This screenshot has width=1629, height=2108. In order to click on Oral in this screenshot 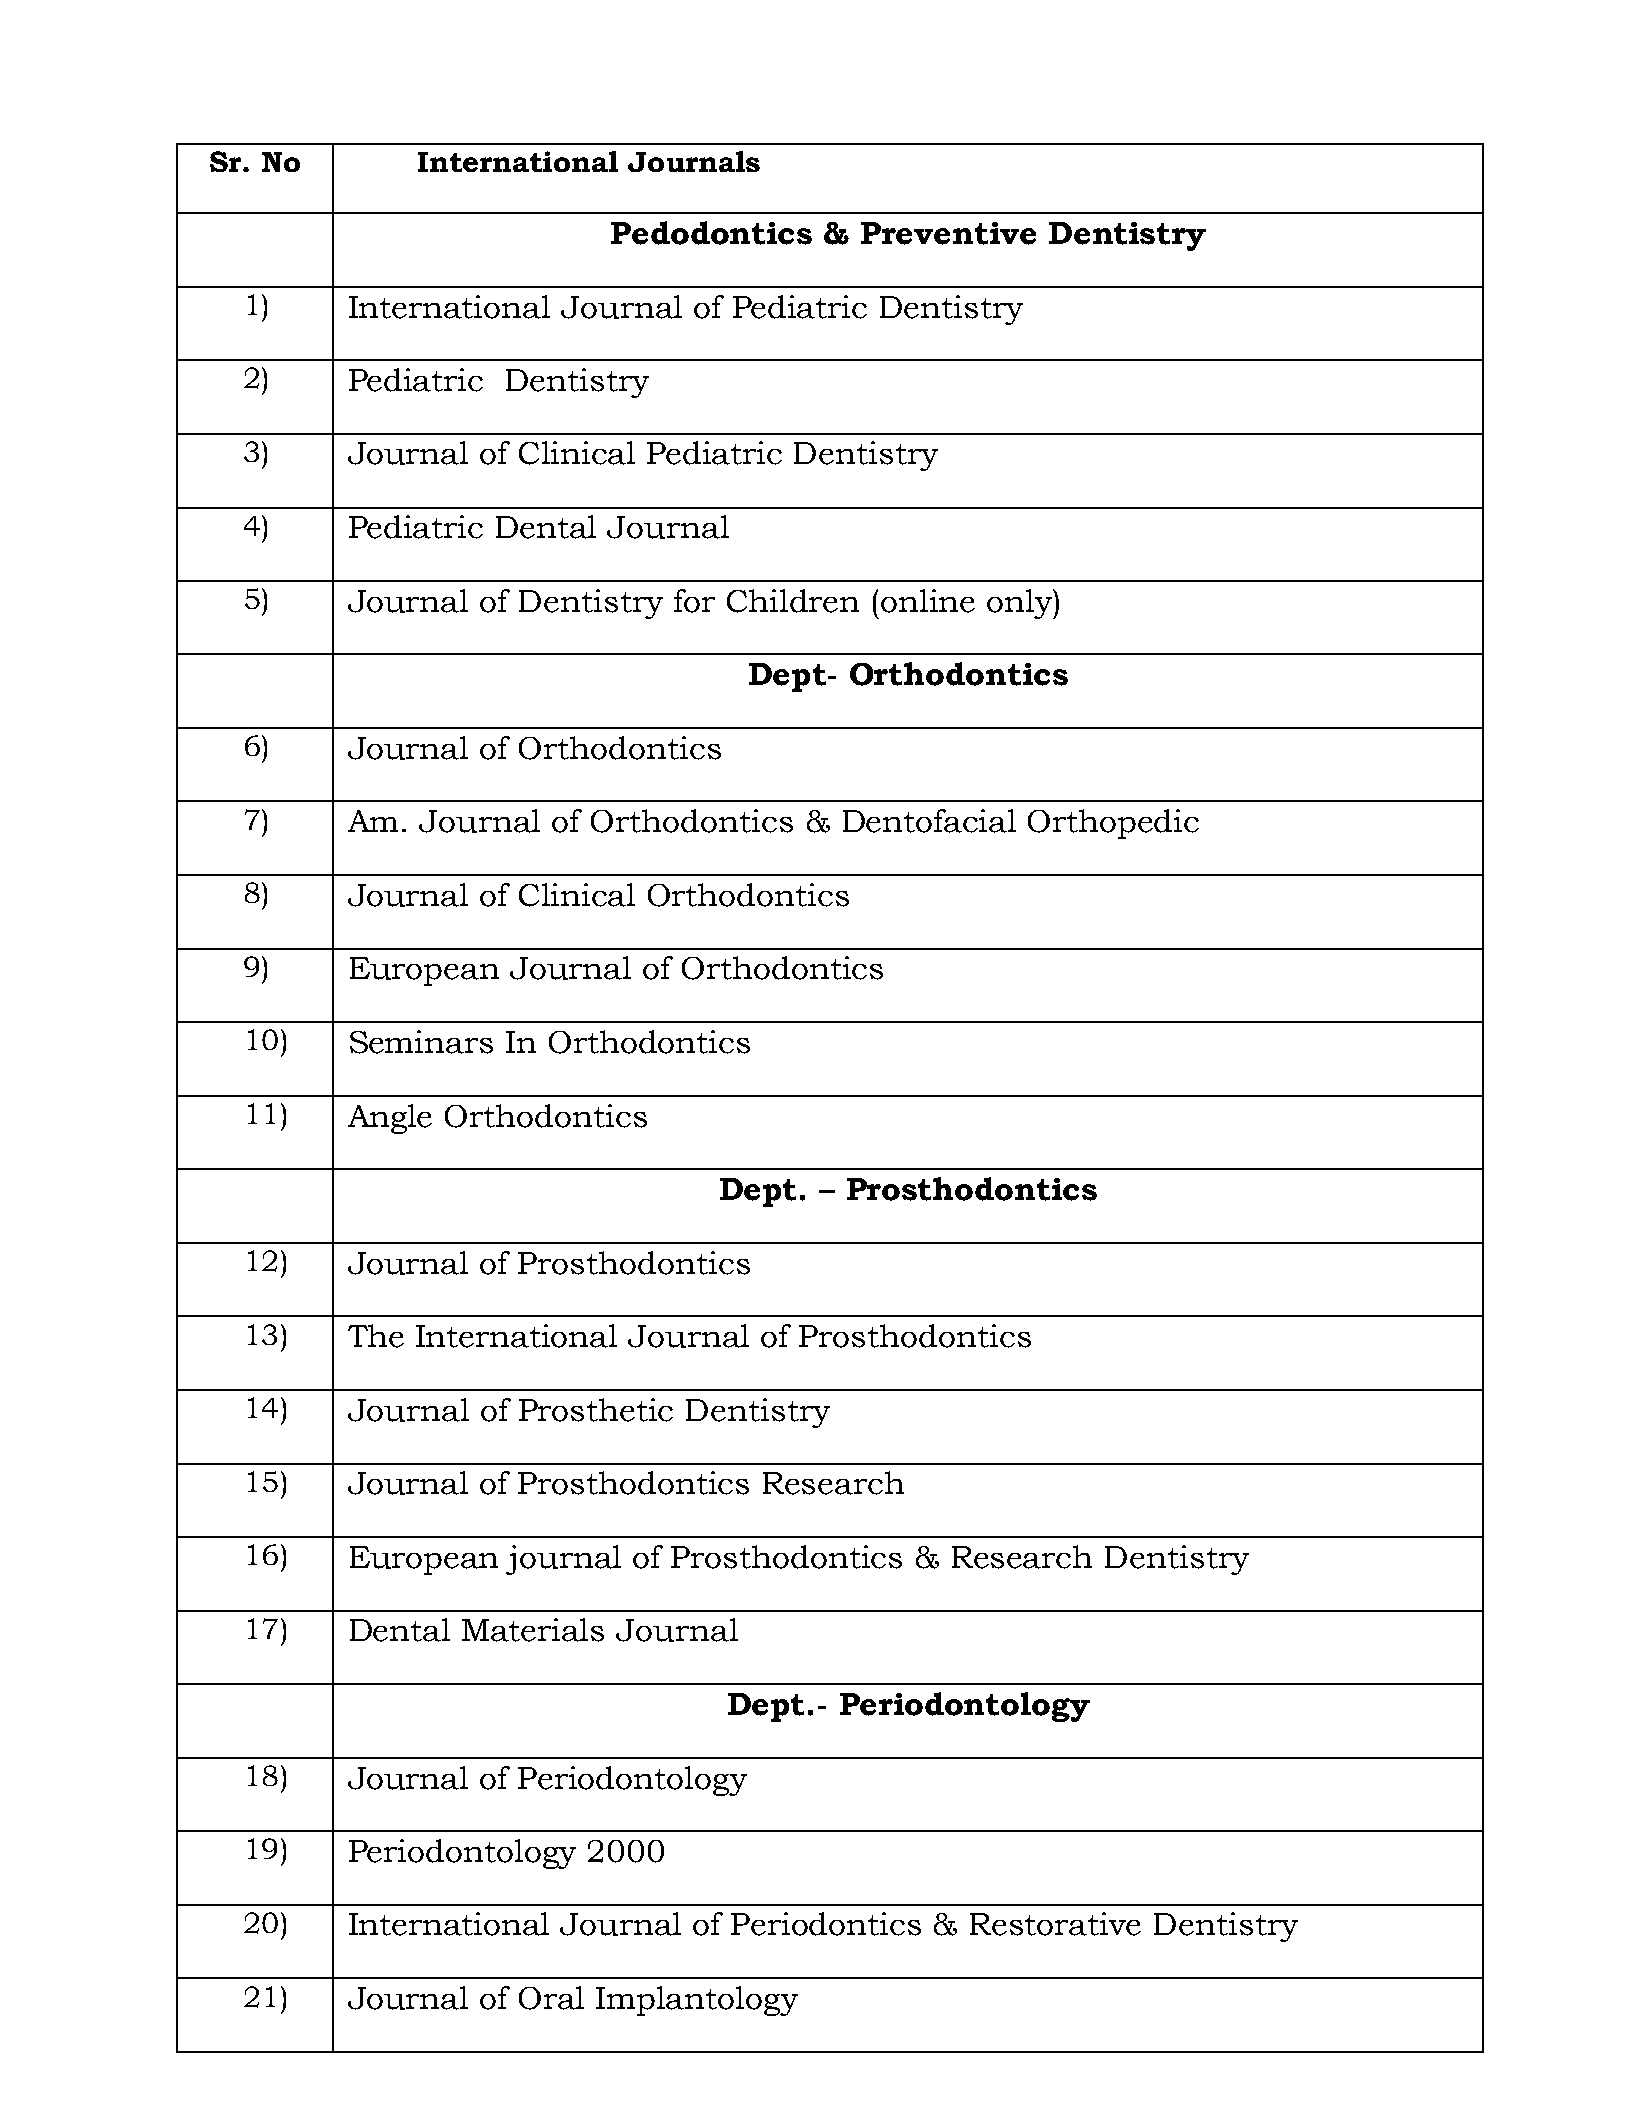, I will do `click(551, 1998)`.
